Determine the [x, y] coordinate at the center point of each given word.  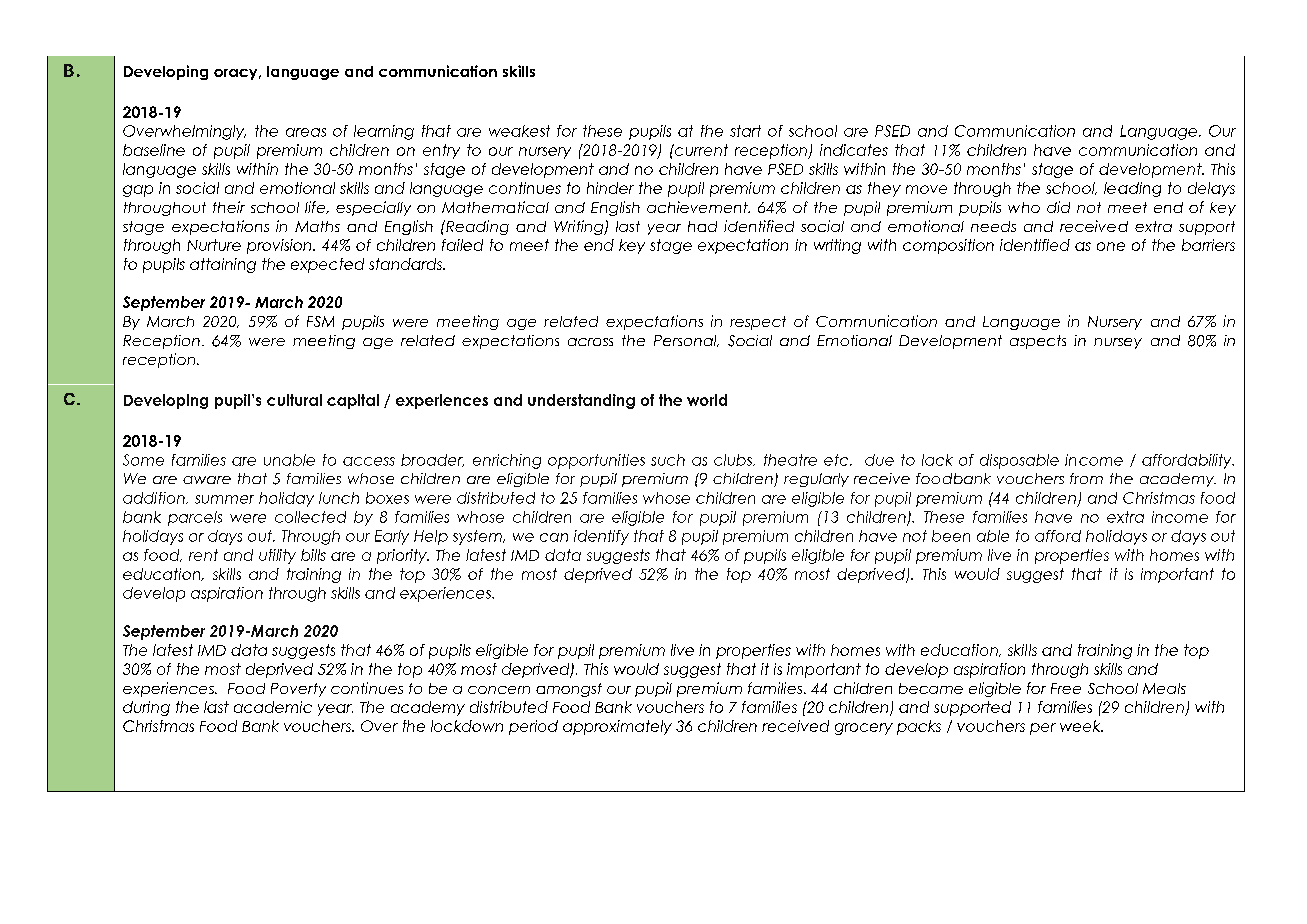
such [668, 460]
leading [1132, 189]
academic [273, 707]
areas [306, 132]
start [745, 131]
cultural [294, 400]
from [1086, 478]
